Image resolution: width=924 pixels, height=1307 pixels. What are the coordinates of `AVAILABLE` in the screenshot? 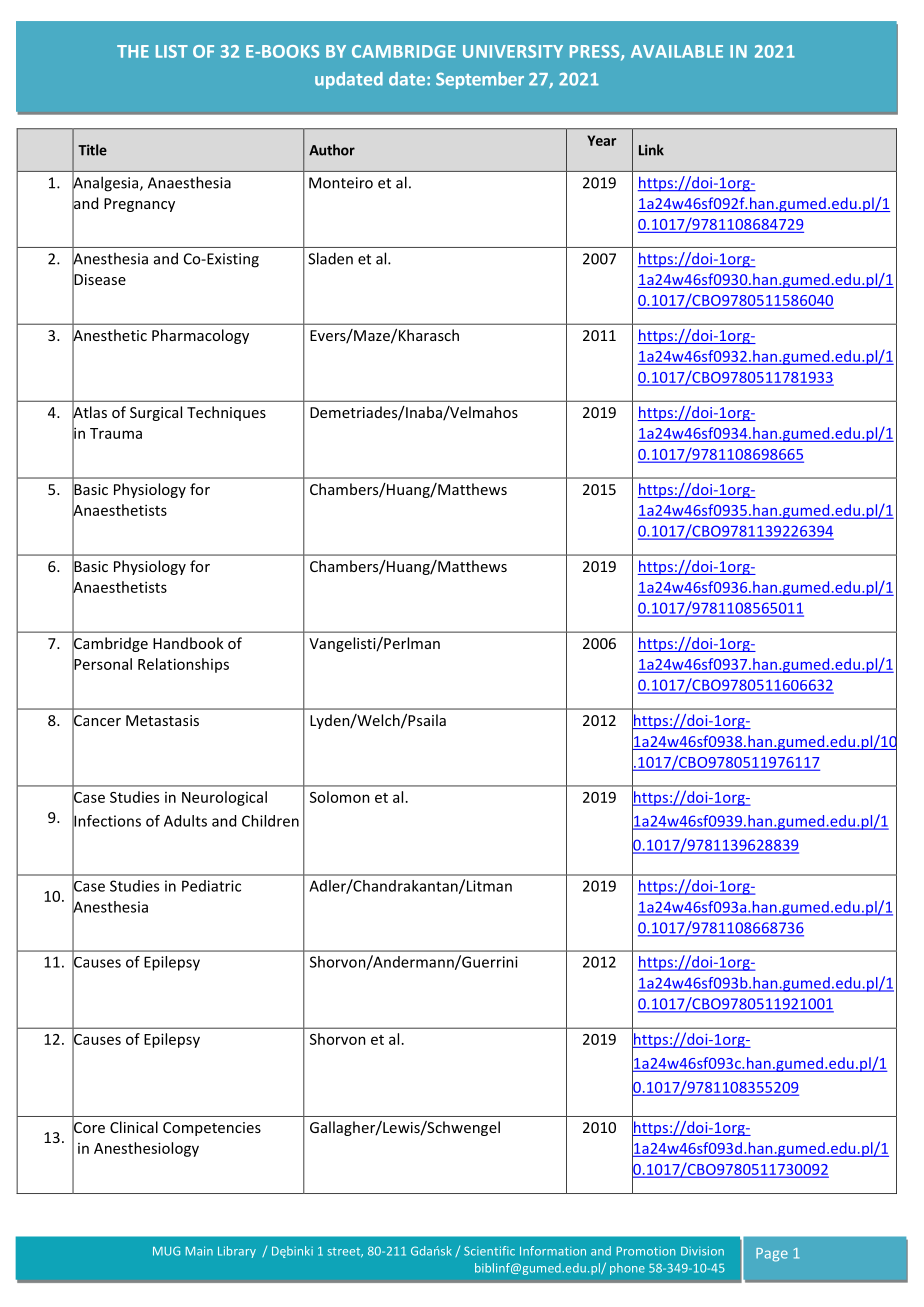 It's located at (677, 51).
